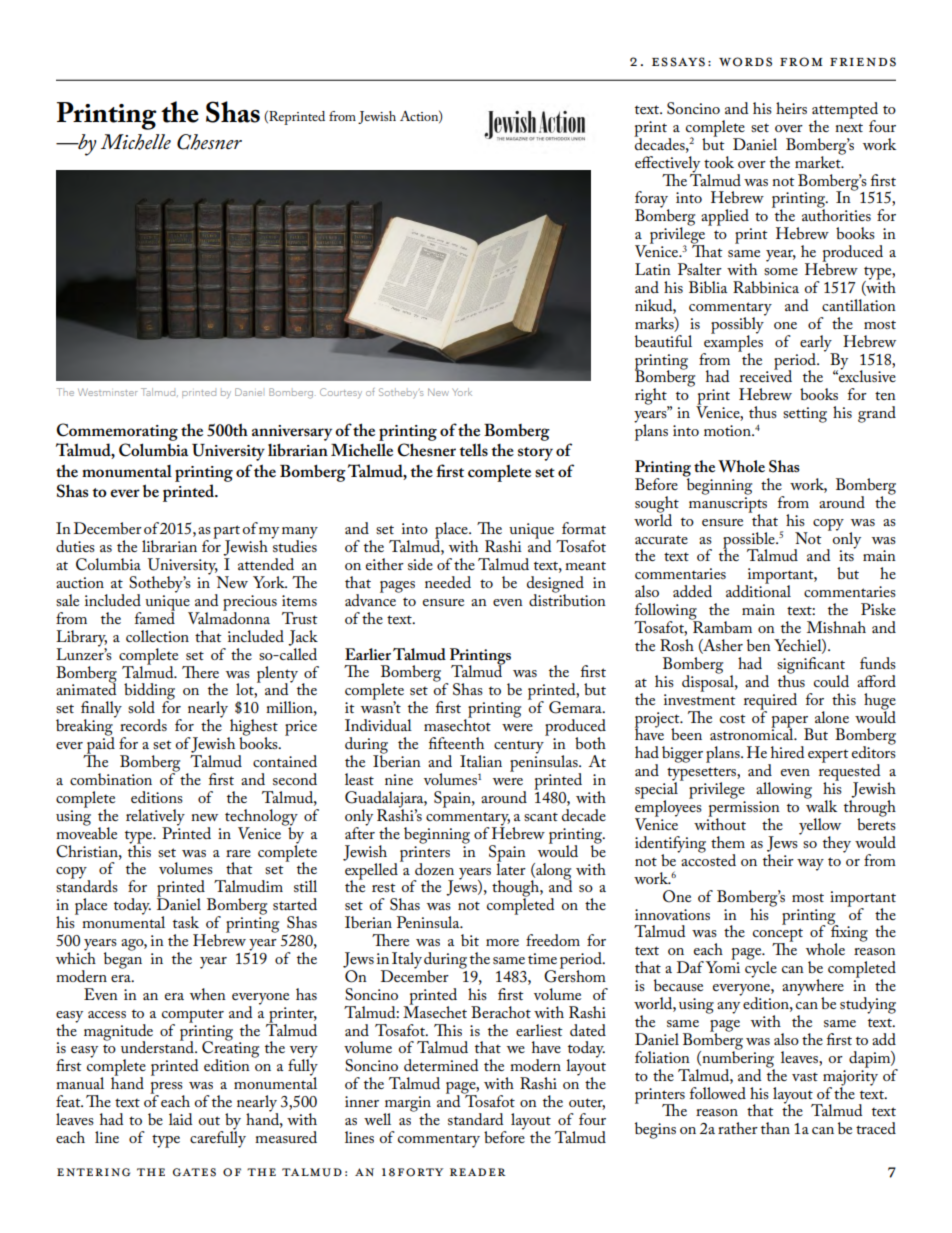 This image has width=952, height=1233. What do you see at coordinates (678, 62) in the image?
I see `essays` at bounding box center [678, 62].
